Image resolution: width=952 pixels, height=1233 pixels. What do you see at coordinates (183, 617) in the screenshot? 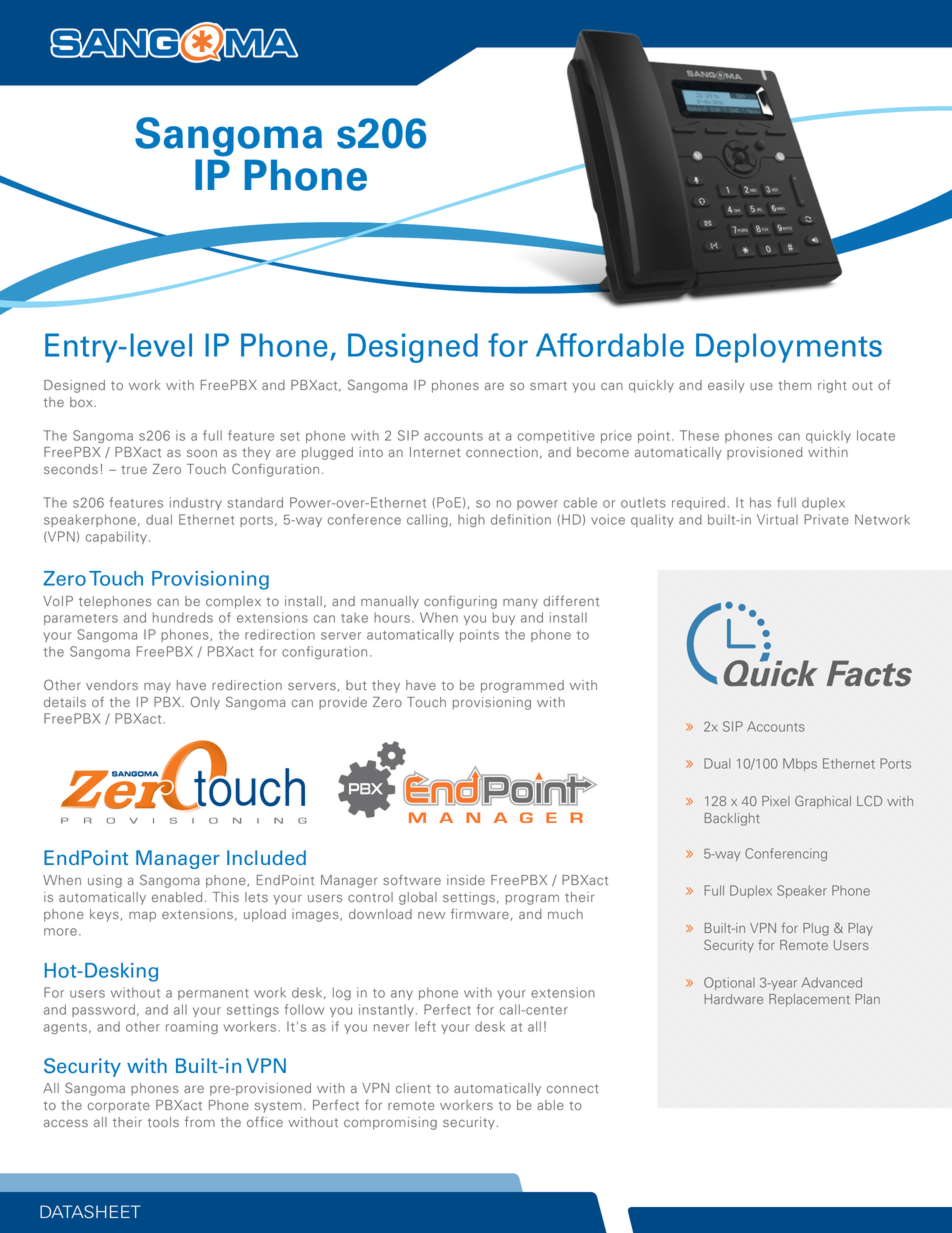
I see `hundreds` at bounding box center [183, 617].
